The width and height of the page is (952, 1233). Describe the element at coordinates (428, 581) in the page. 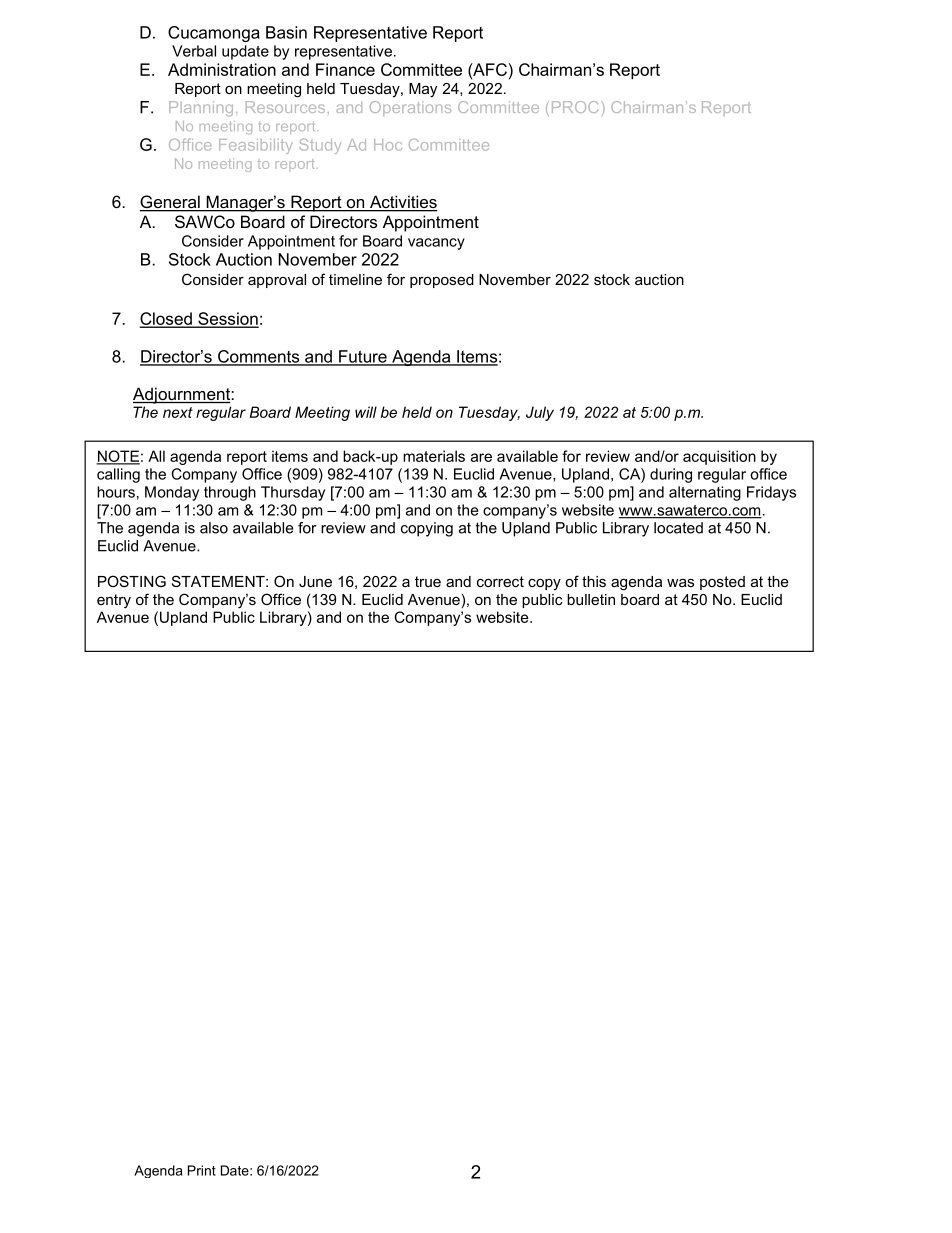

I see `true` at that location.
